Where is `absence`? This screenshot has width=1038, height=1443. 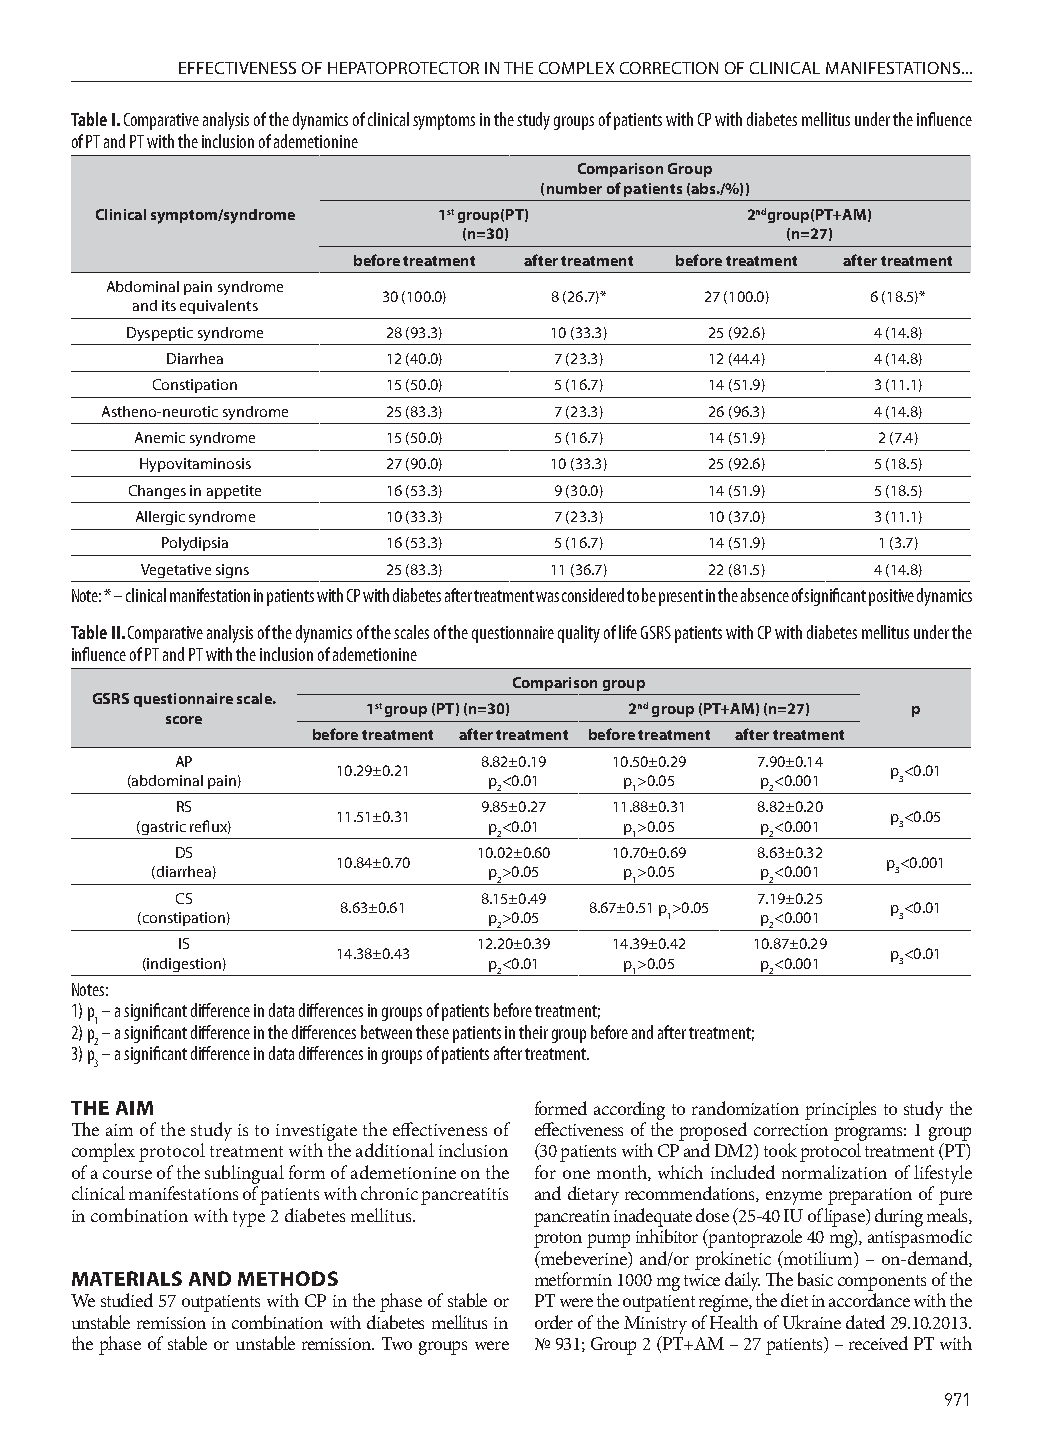
absence is located at coordinates (765, 595).
